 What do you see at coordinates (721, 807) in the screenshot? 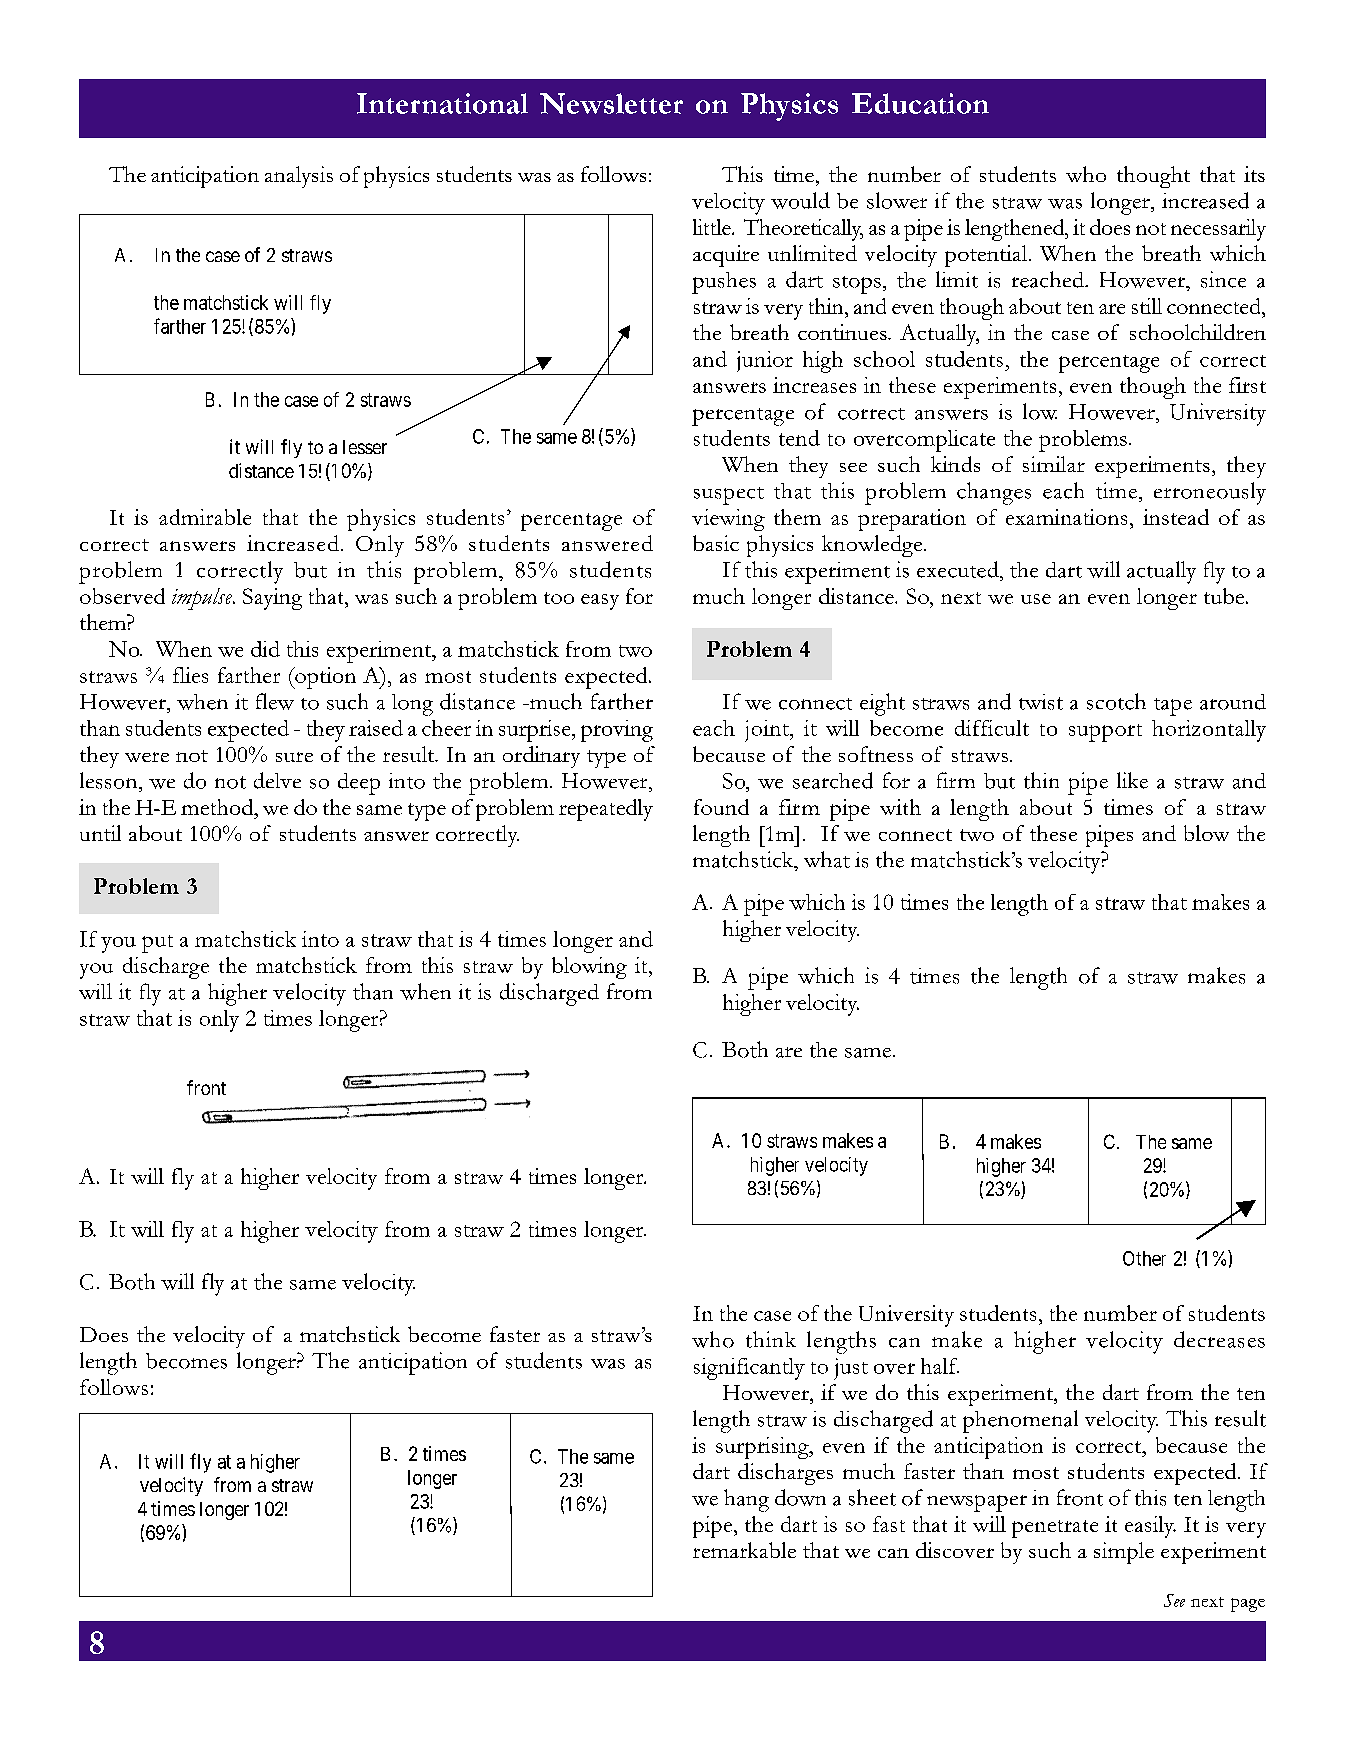
I see `found` at bounding box center [721, 807].
